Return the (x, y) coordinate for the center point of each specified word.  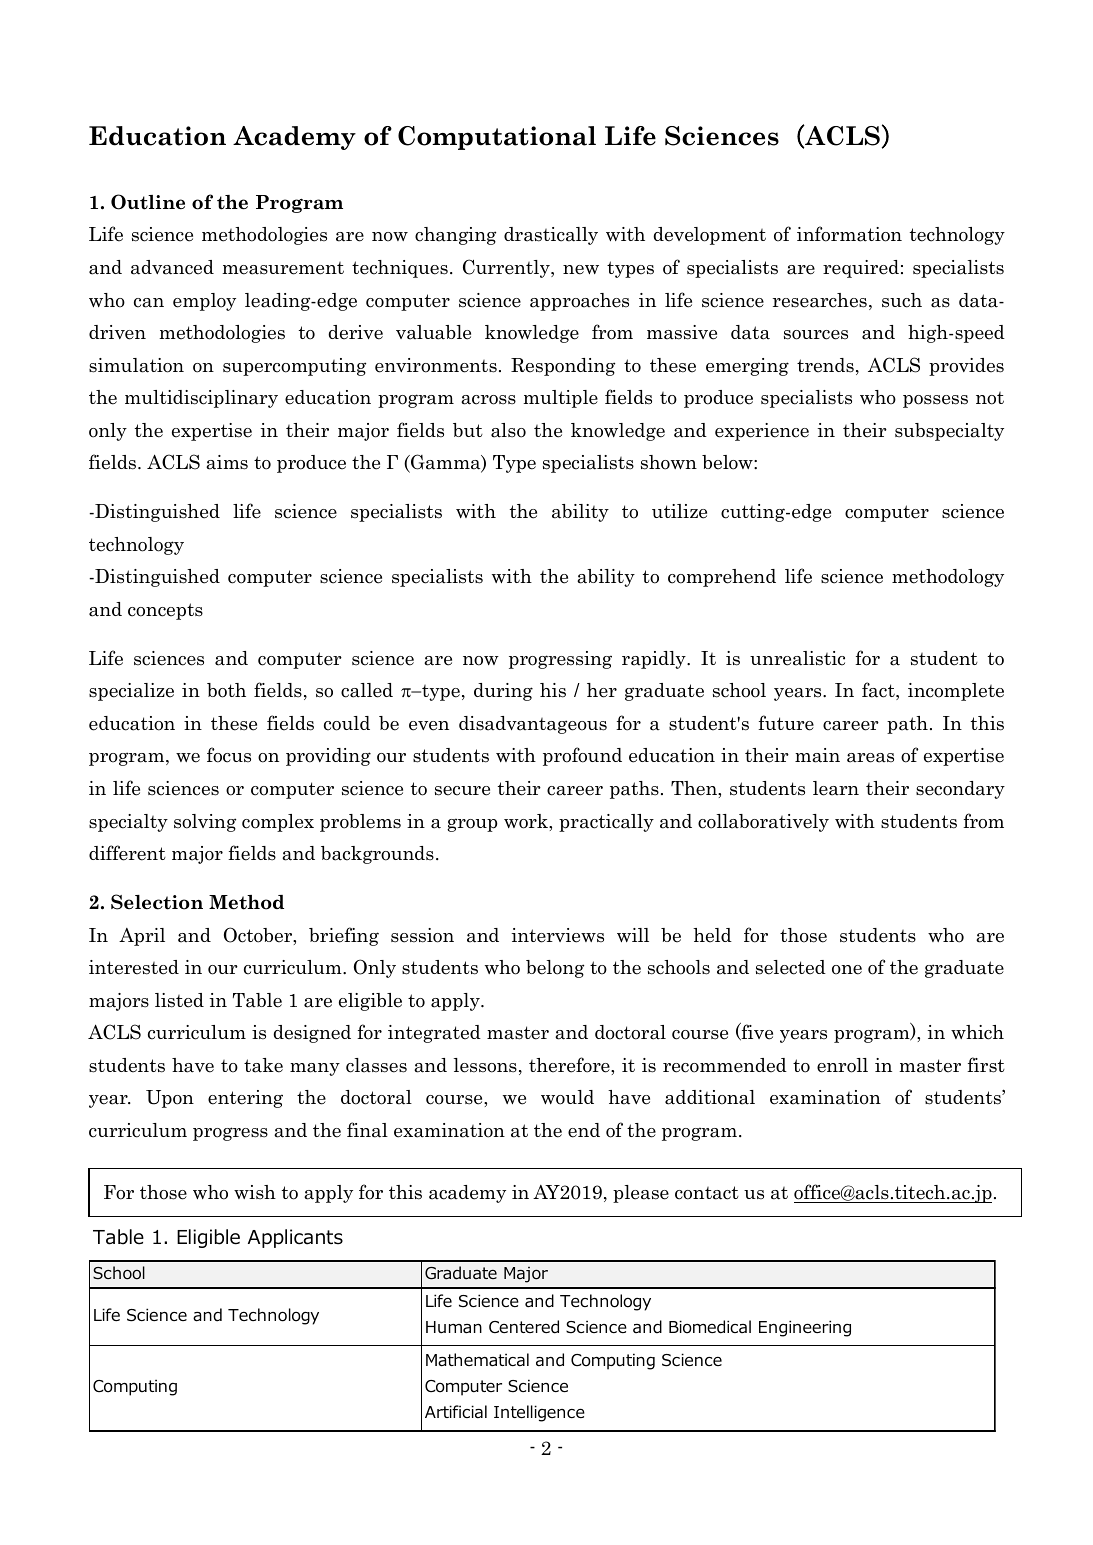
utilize (679, 511)
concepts (165, 611)
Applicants (295, 1238)
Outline (148, 202)
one (847, 970)
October (259, 936)
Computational (497, 138)
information (849, 234)
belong (555, 969)
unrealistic (797, 658)
